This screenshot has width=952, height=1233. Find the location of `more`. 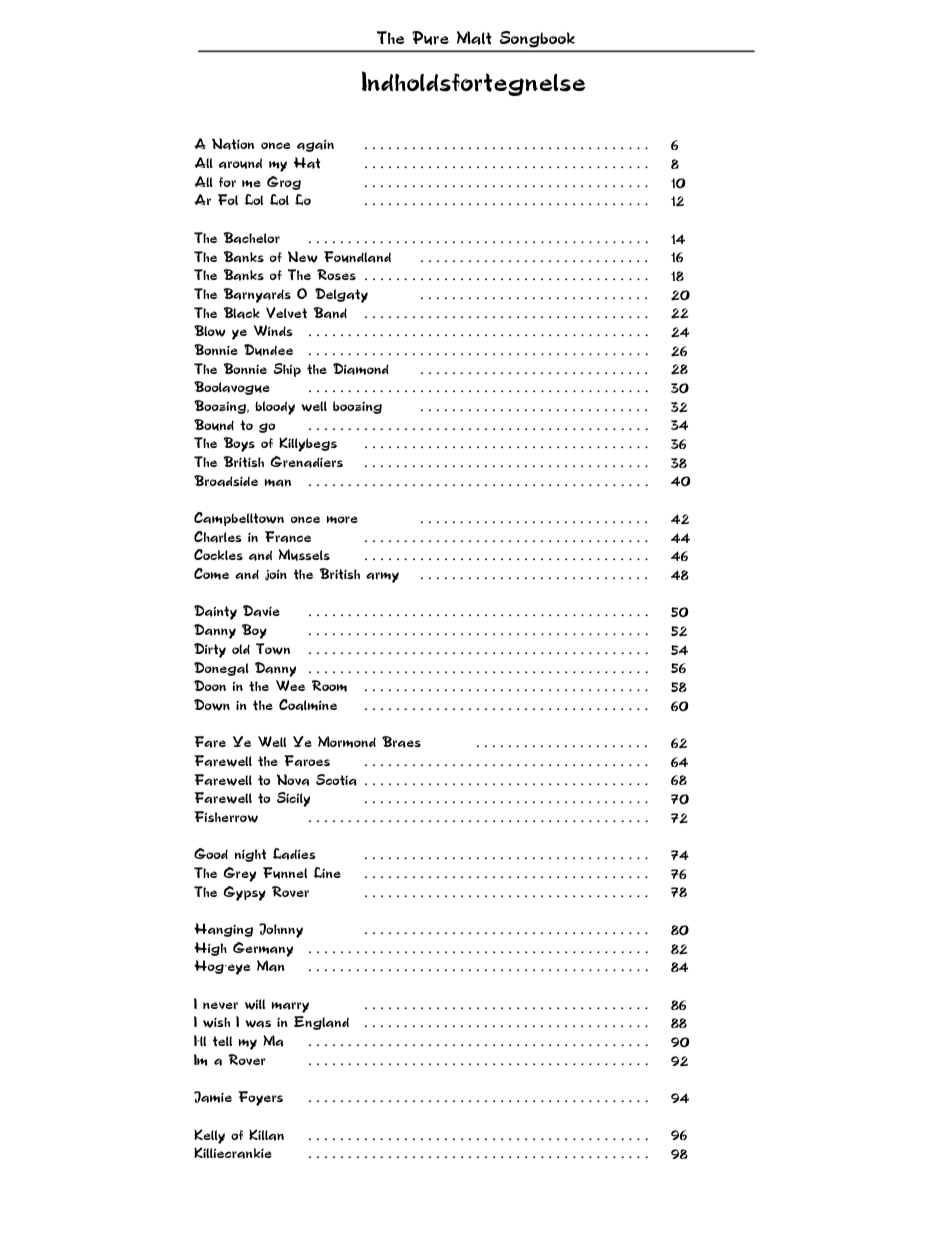

more is located at coordinates (342, 520).
